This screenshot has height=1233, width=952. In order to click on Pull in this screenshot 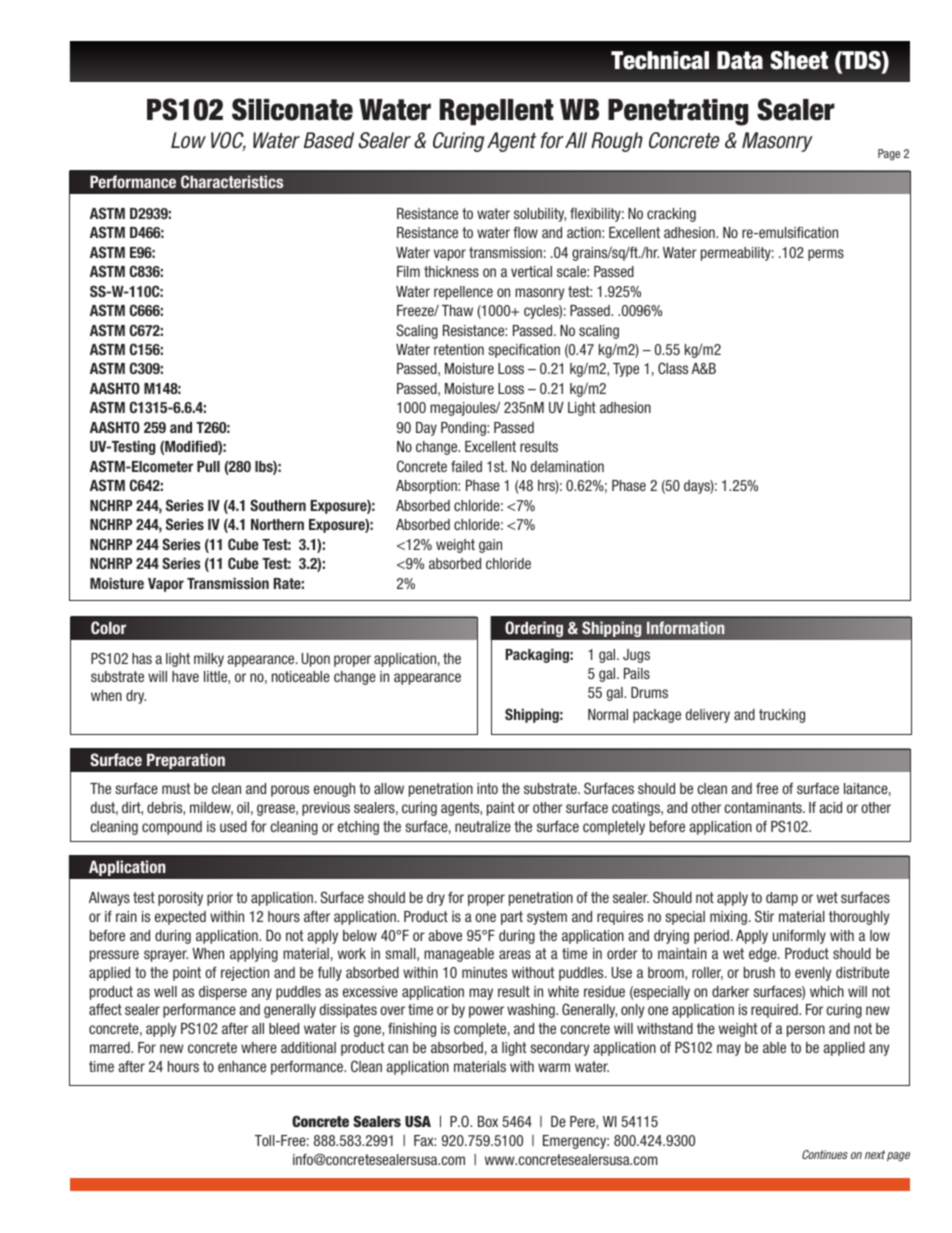, I will do `click(208, 466)`.
